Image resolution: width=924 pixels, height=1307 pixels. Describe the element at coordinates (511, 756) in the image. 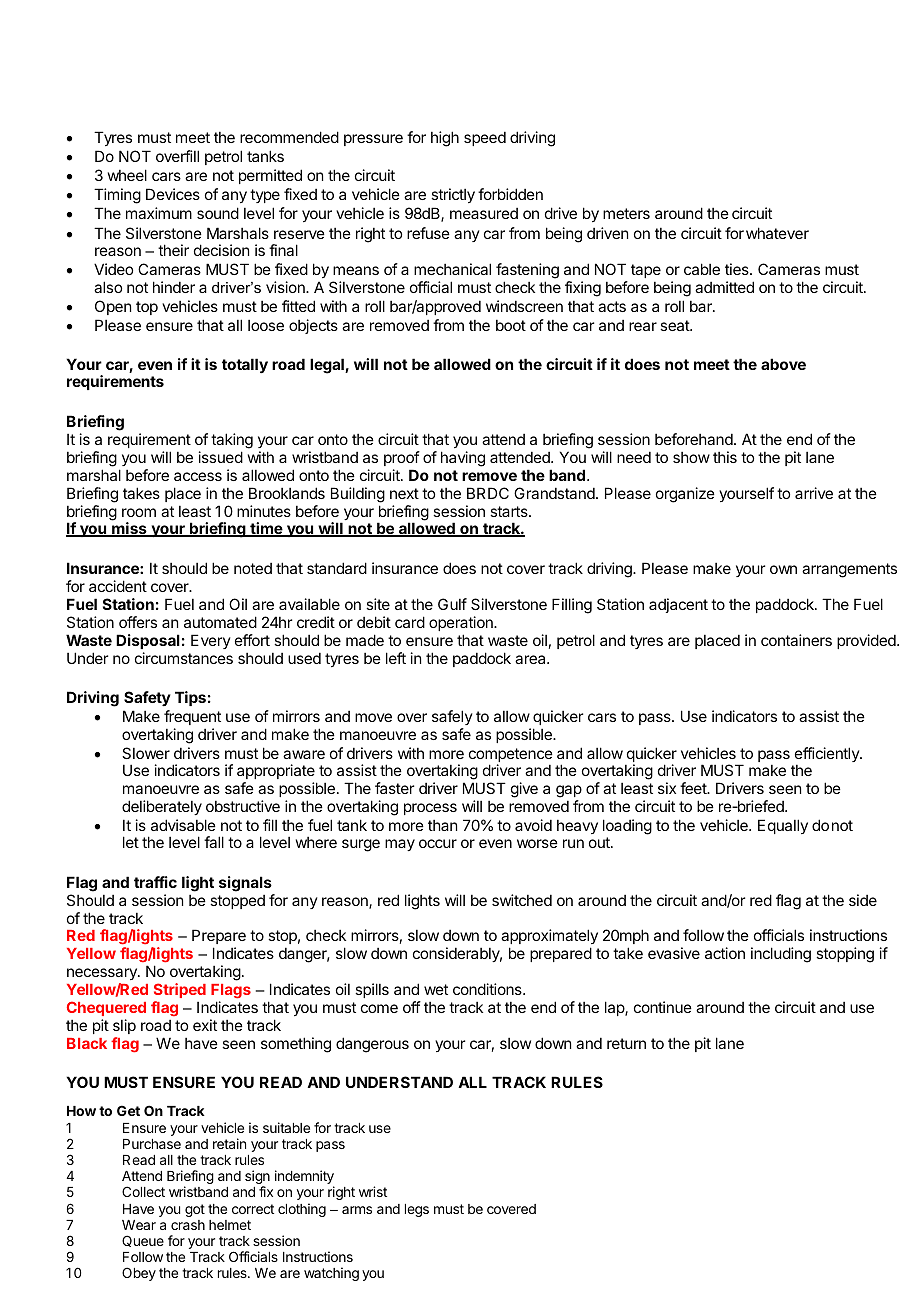

I see `competence` at that location.
